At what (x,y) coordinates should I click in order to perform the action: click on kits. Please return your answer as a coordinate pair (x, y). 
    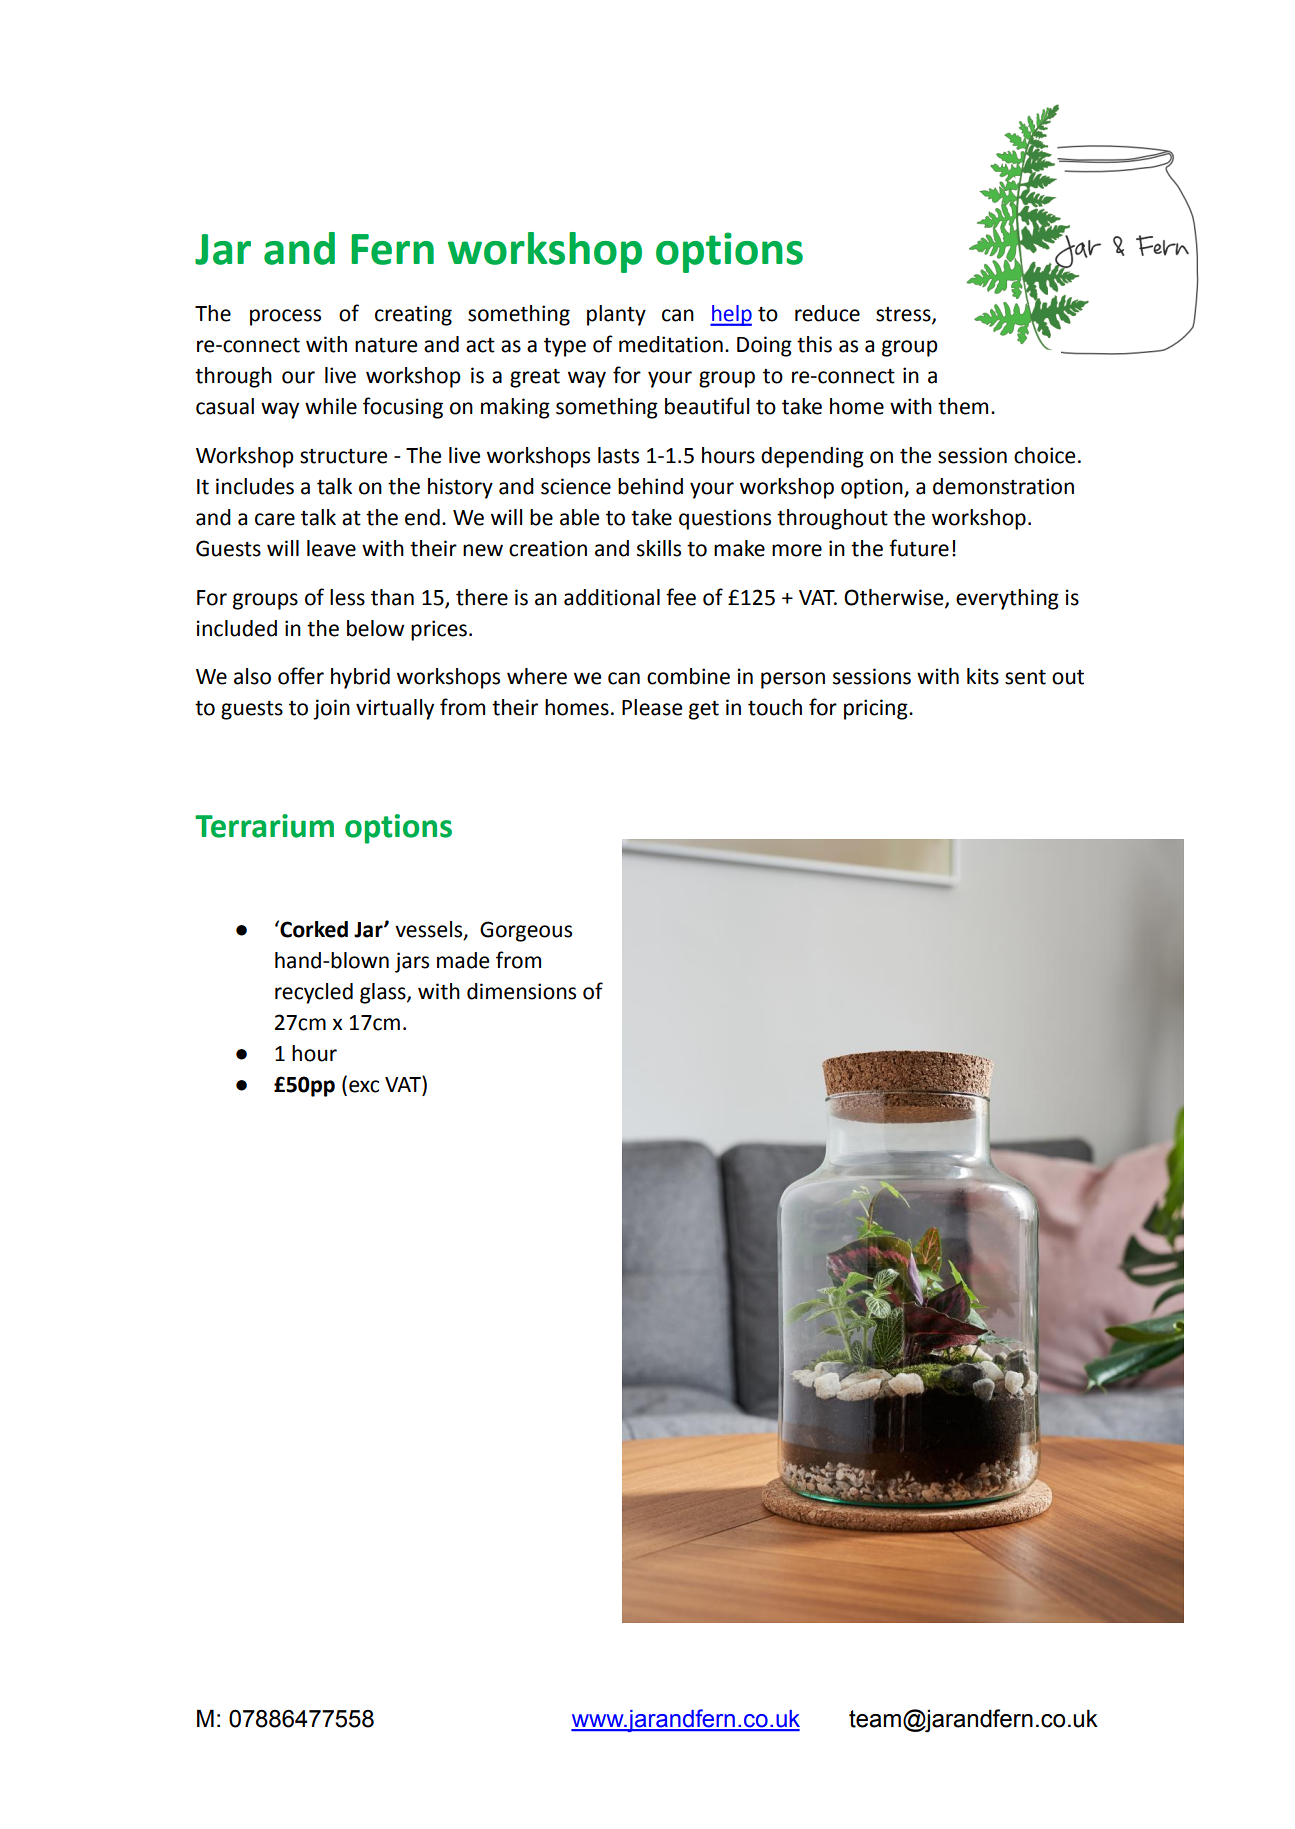
    Looking at the image, I should click on (983, 676).
